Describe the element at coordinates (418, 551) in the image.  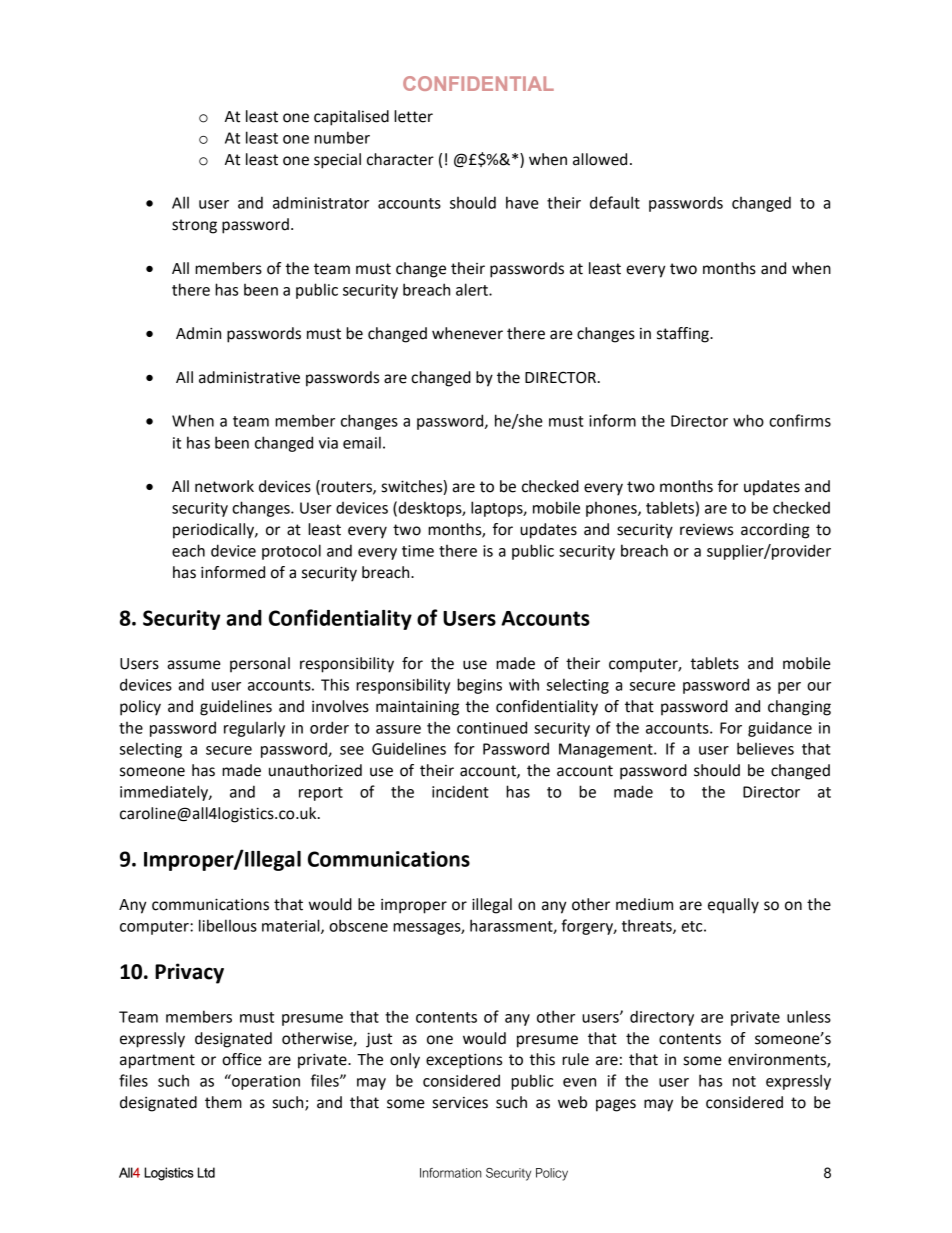
I see `time` at that location.
